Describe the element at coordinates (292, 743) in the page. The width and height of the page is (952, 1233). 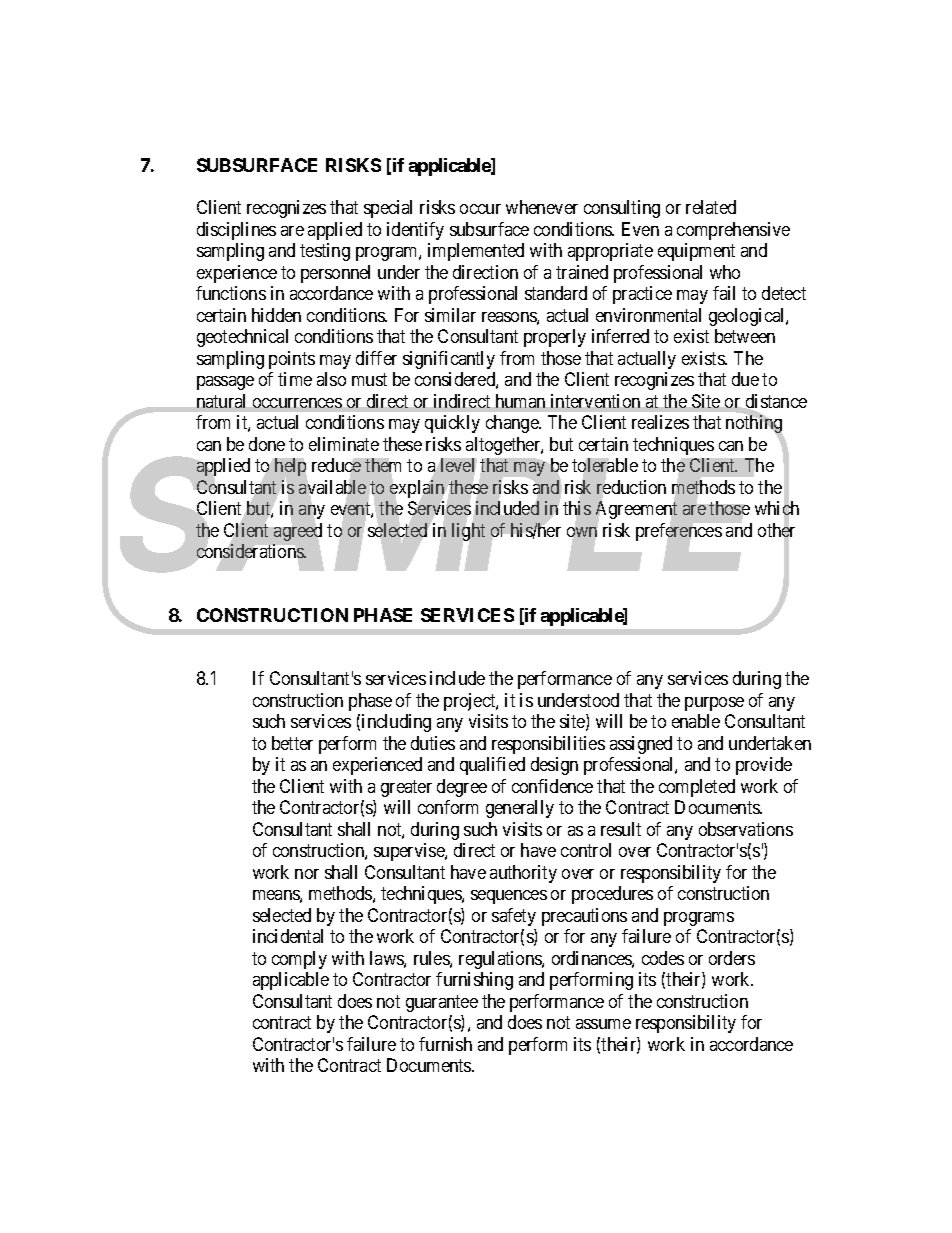
I see `better` at that location.
